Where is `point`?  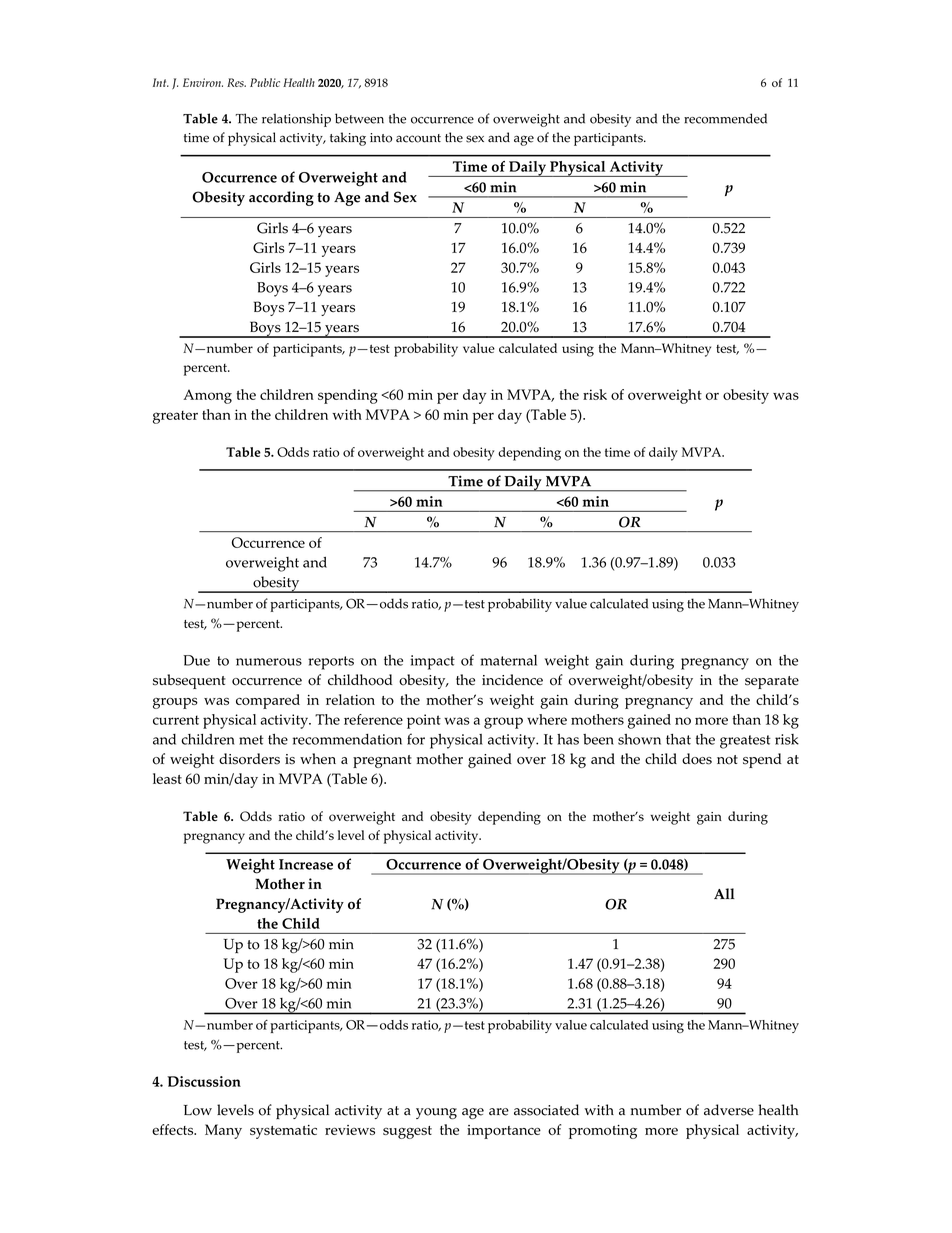
point is located at coordinates (424, 721).
